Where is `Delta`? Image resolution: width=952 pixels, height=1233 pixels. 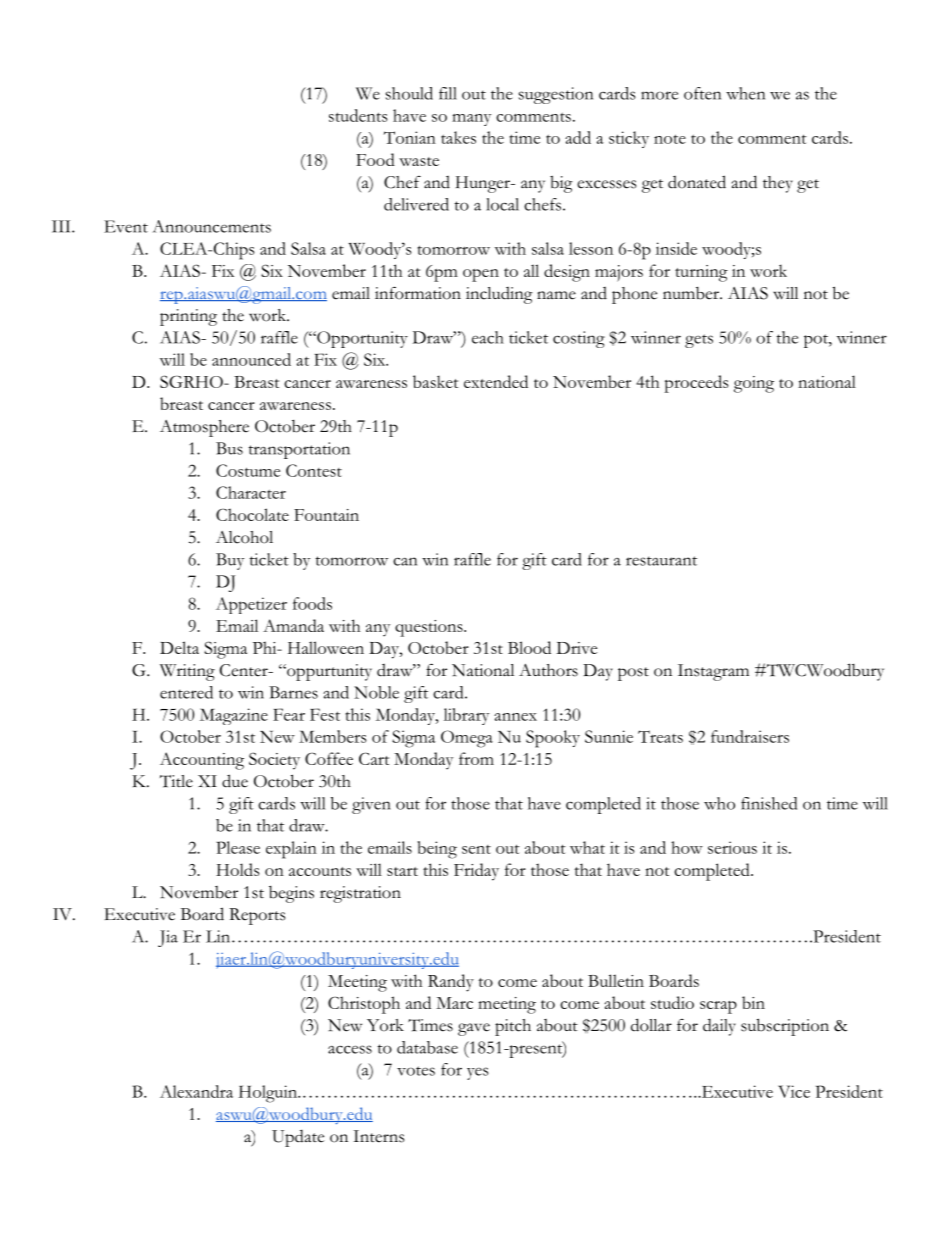
Delta is located at coordinates (179, 647).
